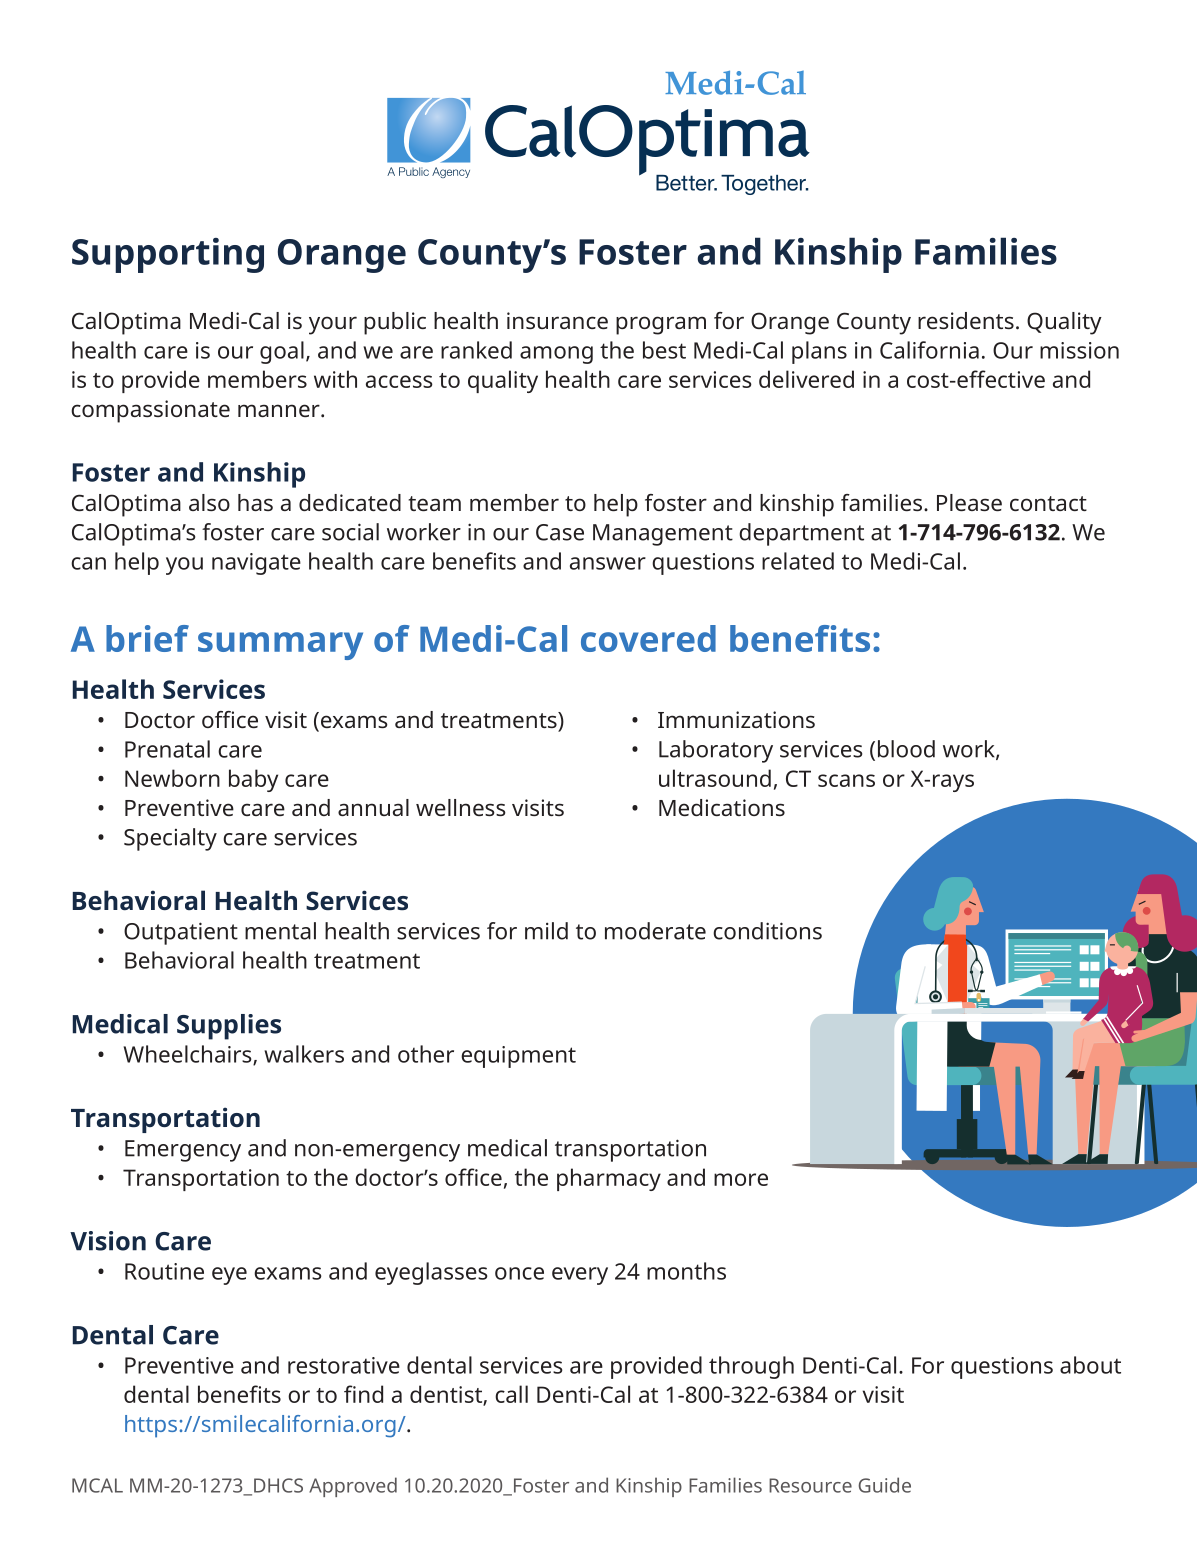 This document has height=1549, width=1197. What do you see at coordinates (884, 1485) in the document?
I see `Guide` at bounding box center [884, 1485].
